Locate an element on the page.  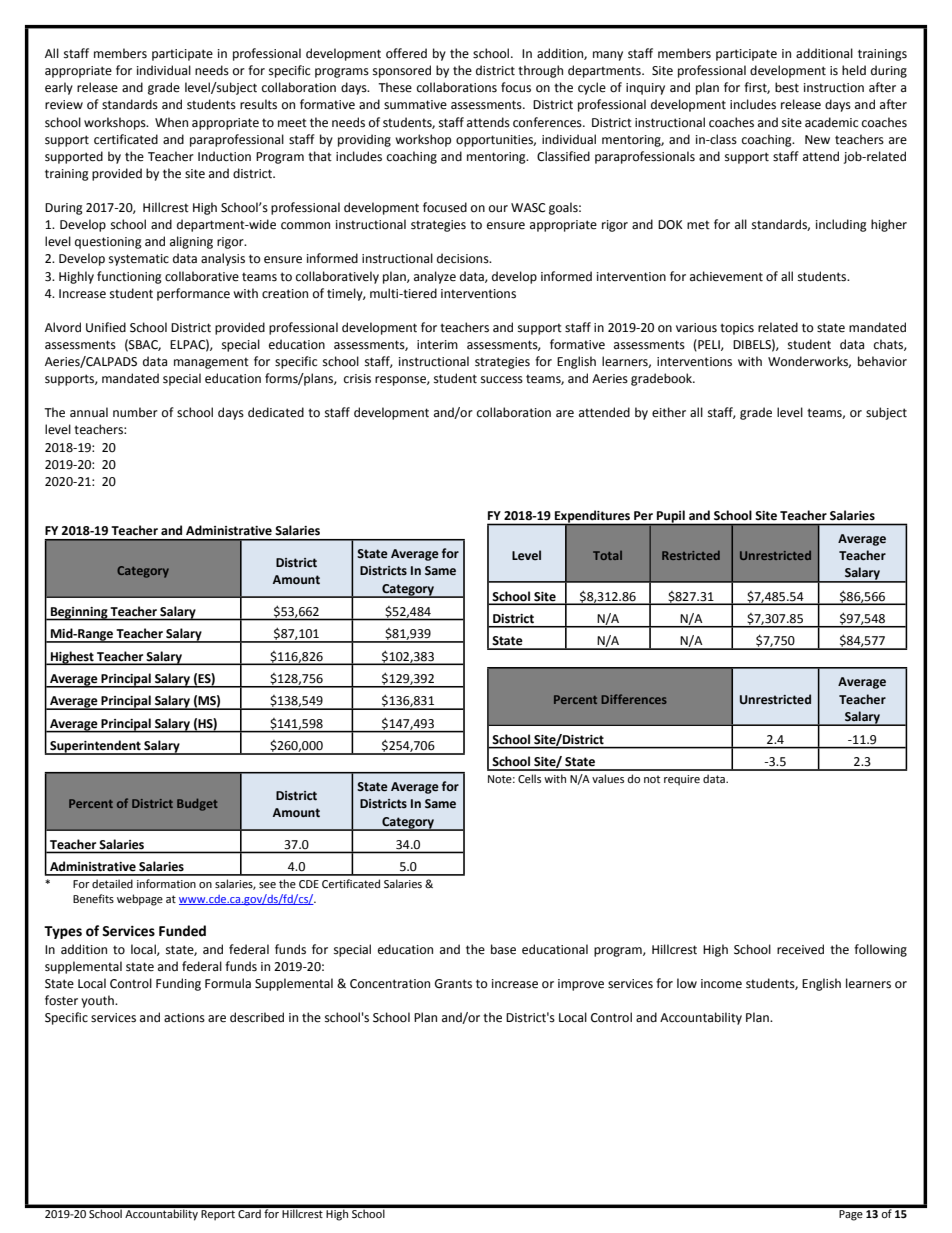
best is located at coordinates (787, 87).
